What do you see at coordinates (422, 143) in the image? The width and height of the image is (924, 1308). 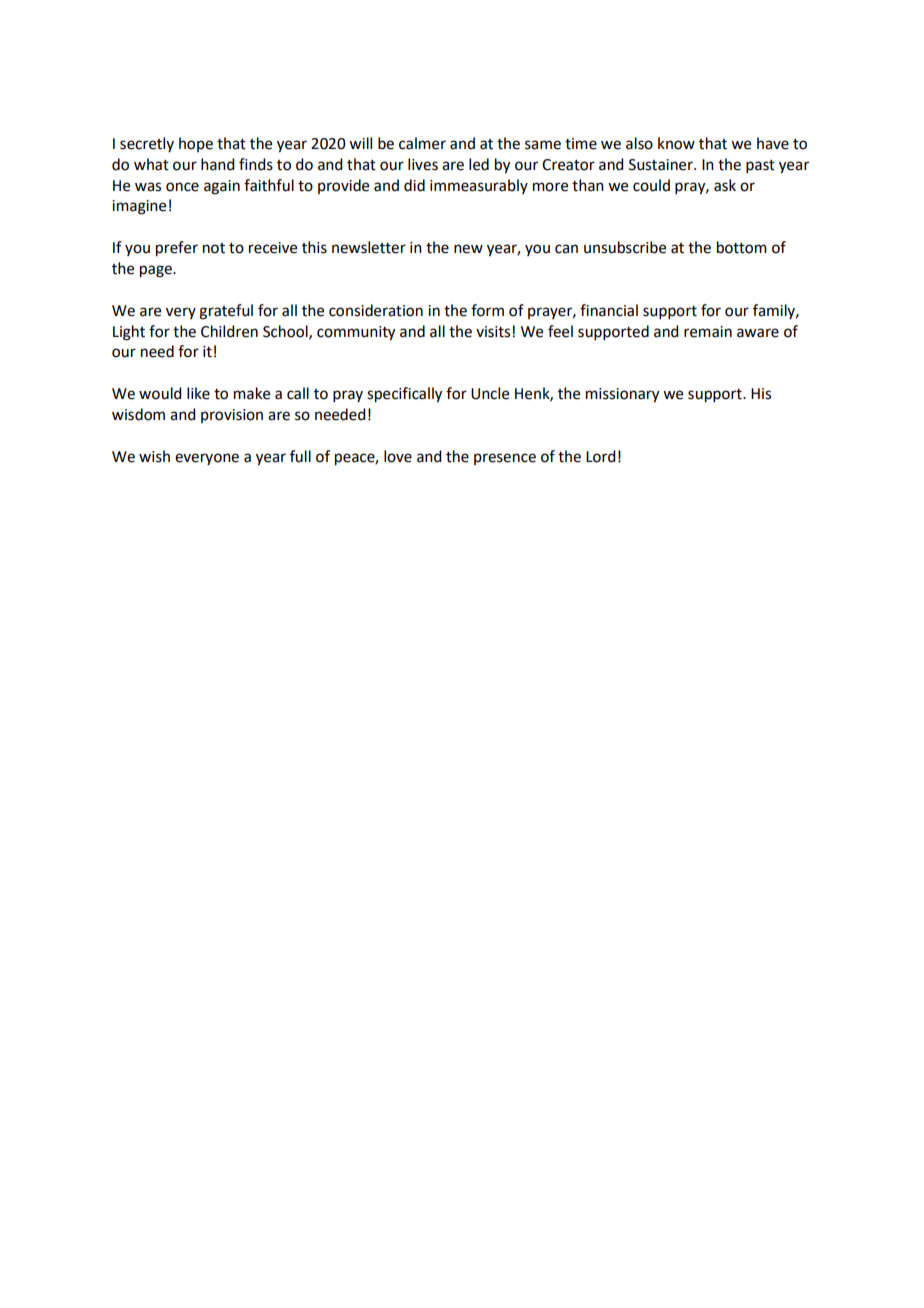 I see `calmer` at bounding box center [422, 143].
